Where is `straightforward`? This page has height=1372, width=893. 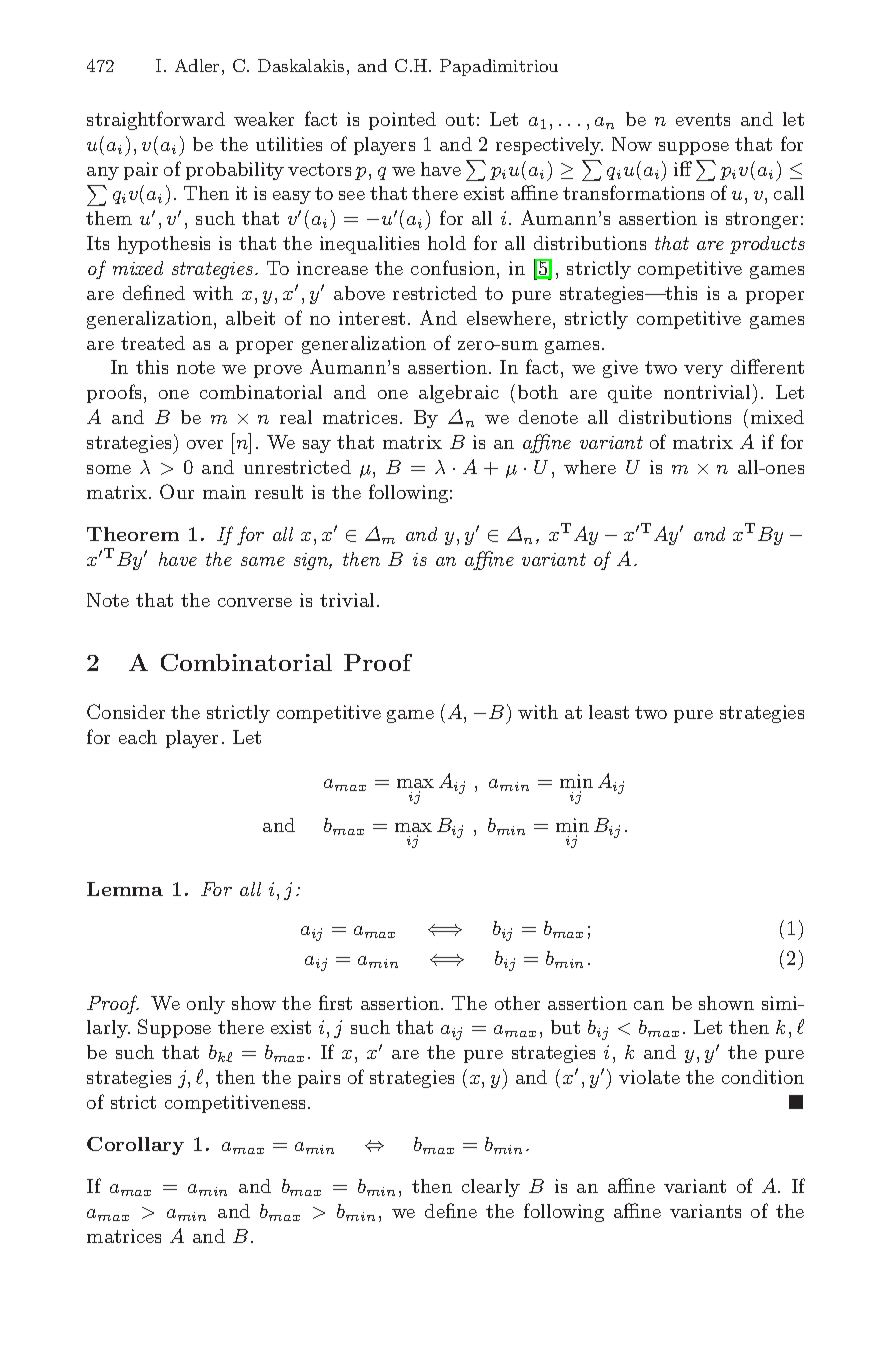 straightforward is located at coordinates (156, 120).
